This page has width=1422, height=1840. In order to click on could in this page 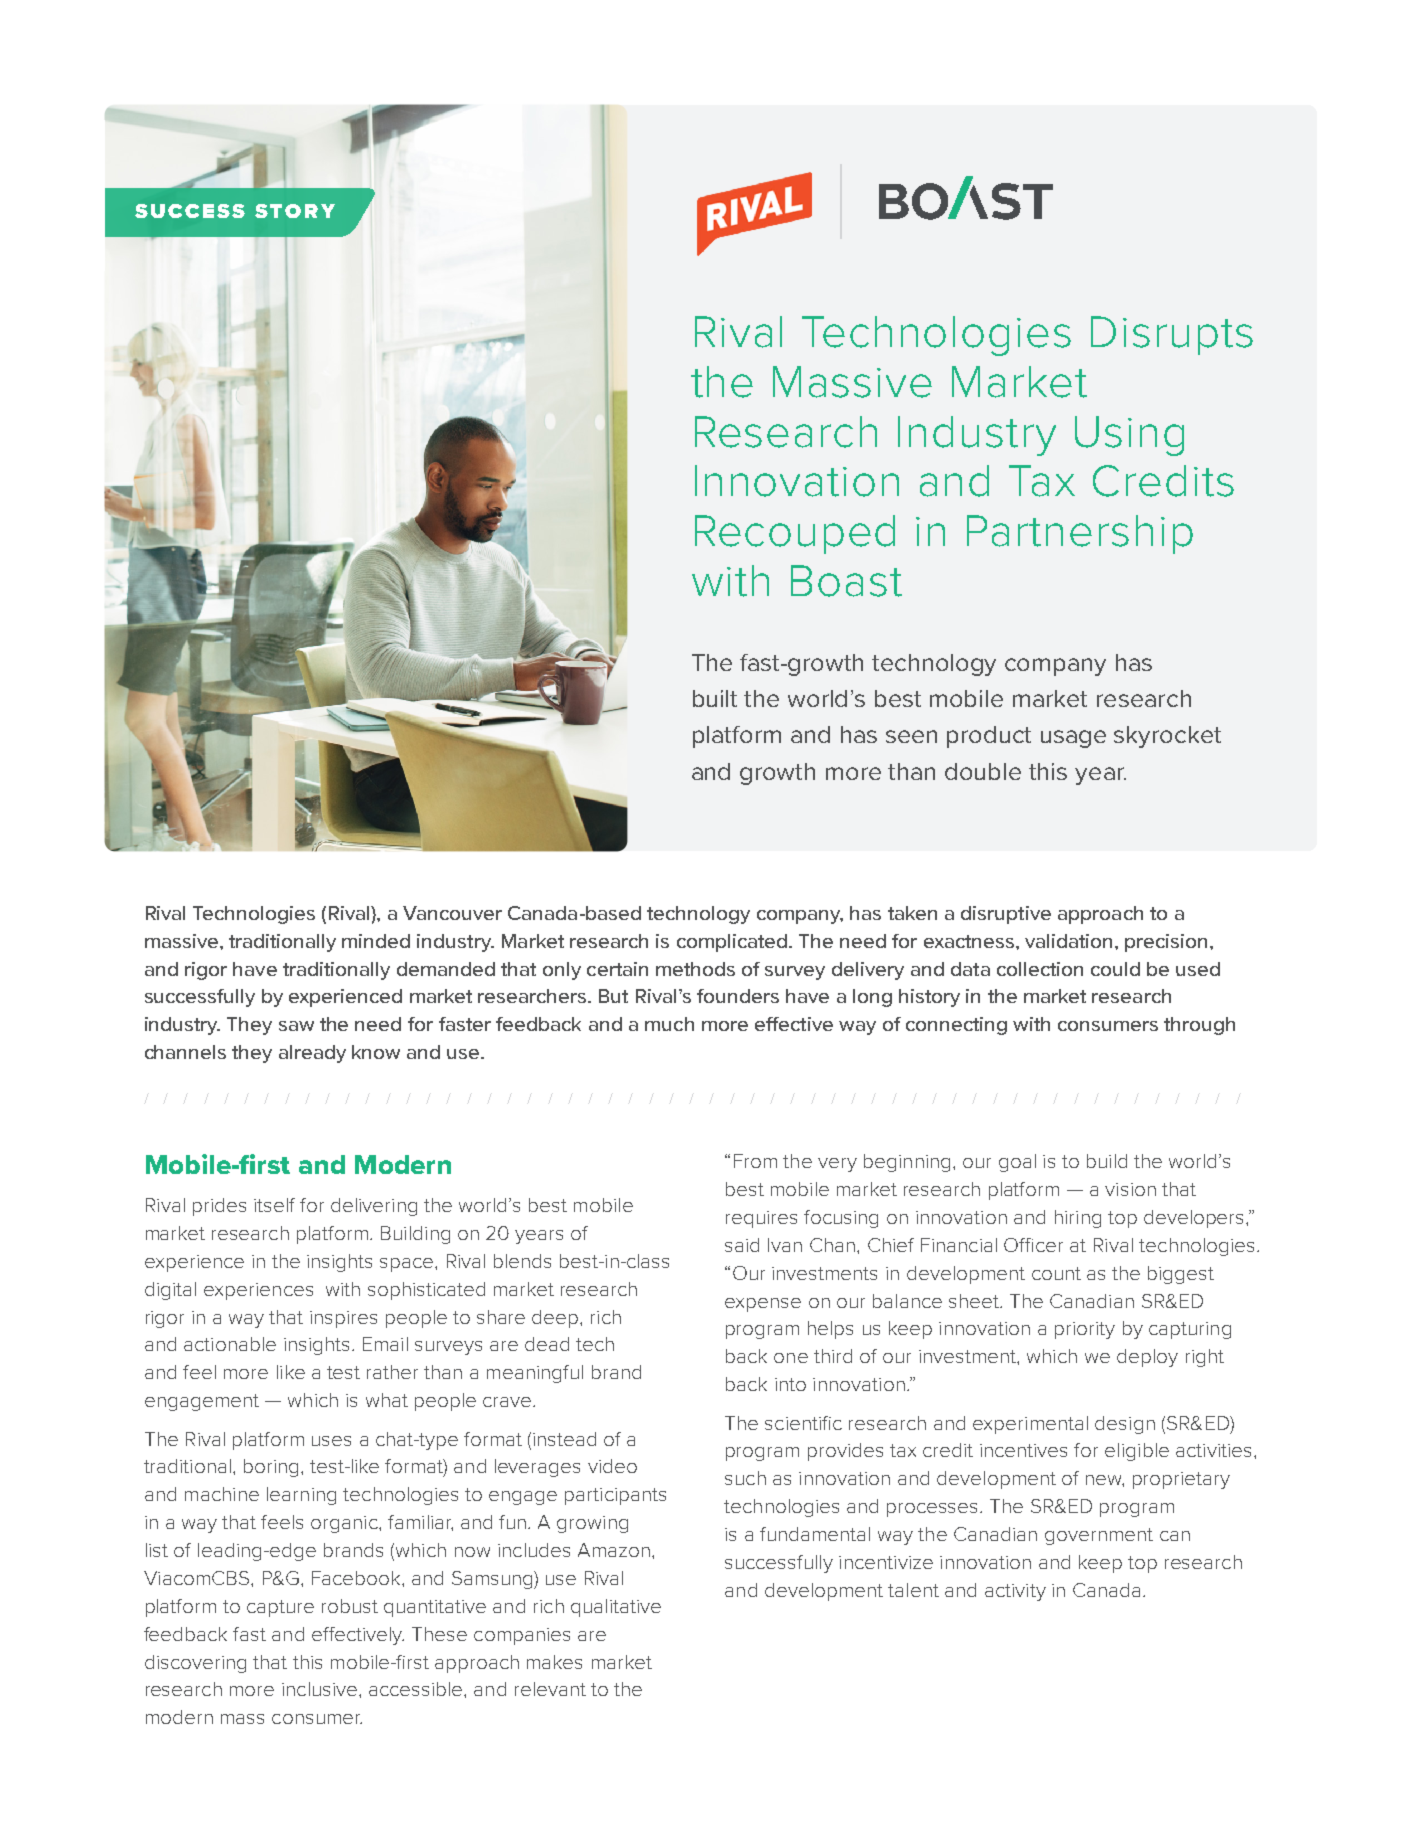, I will do `click(1115, 969)`.
